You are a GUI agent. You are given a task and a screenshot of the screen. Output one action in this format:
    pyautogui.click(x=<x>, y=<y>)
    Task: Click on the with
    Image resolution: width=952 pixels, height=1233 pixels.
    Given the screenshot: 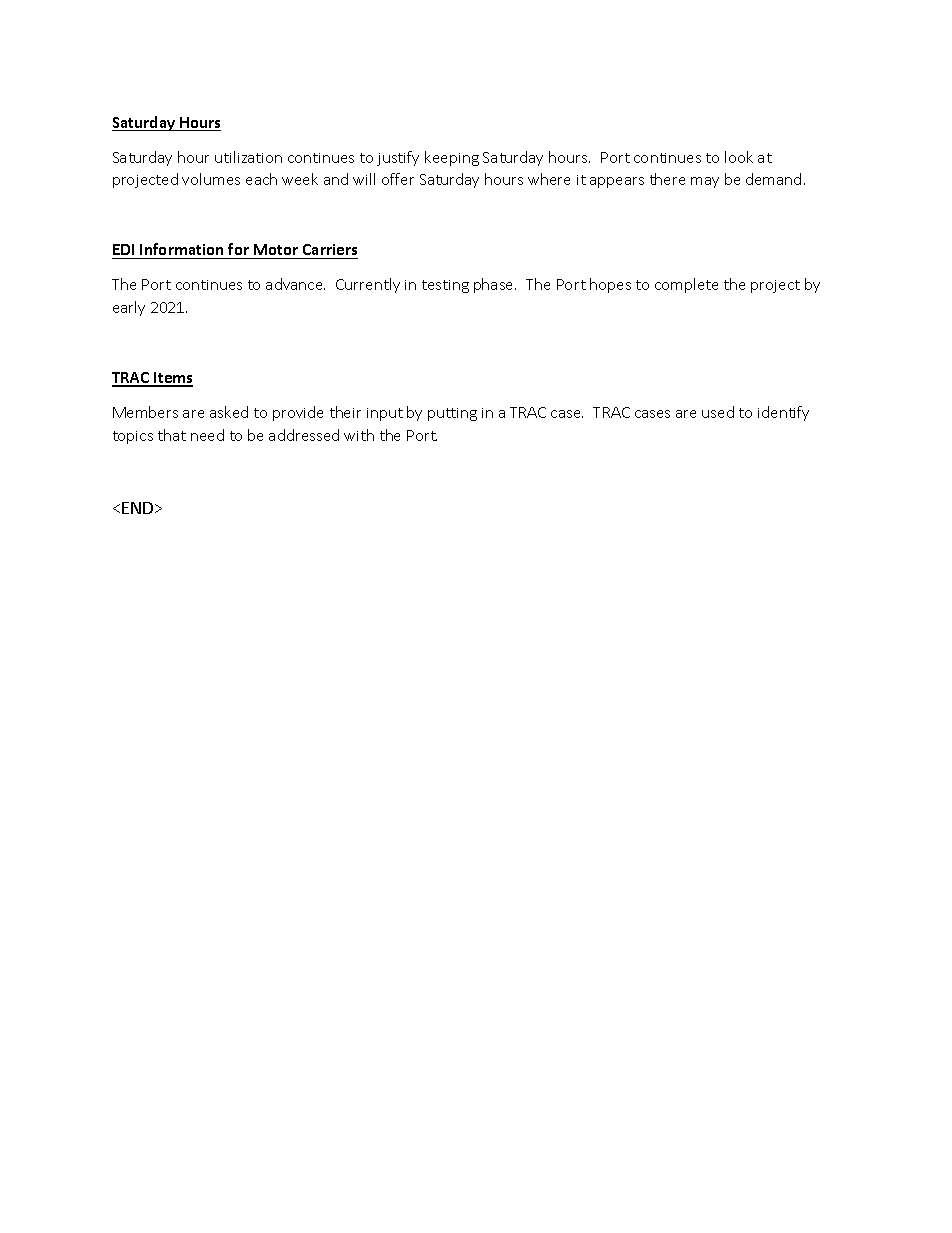 What is the action you would take?
    pyautogui.click(x=359, y=435)
